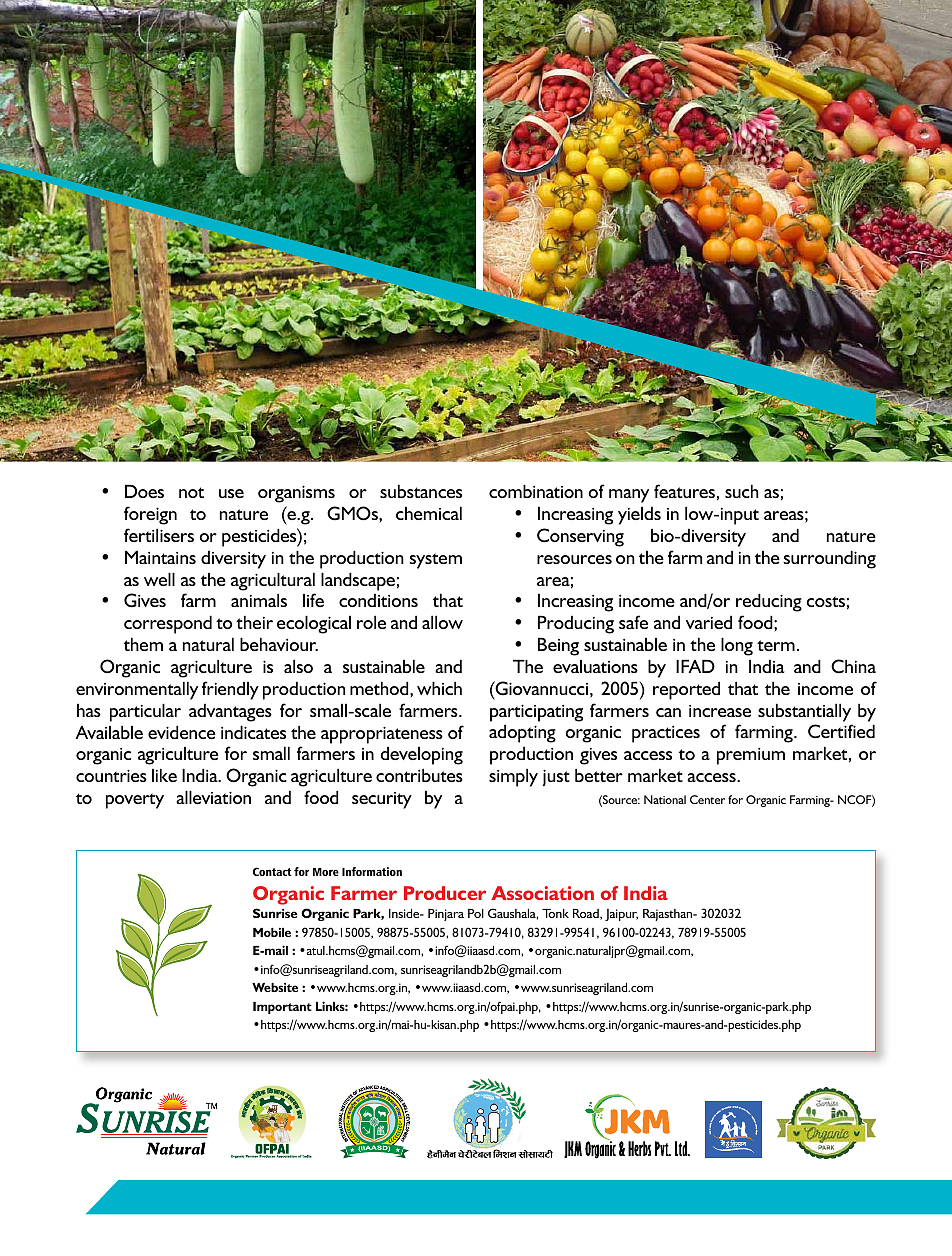 This screenshot has width=952, height=1256. I want to click on Jaipur, so click(621, 915).
